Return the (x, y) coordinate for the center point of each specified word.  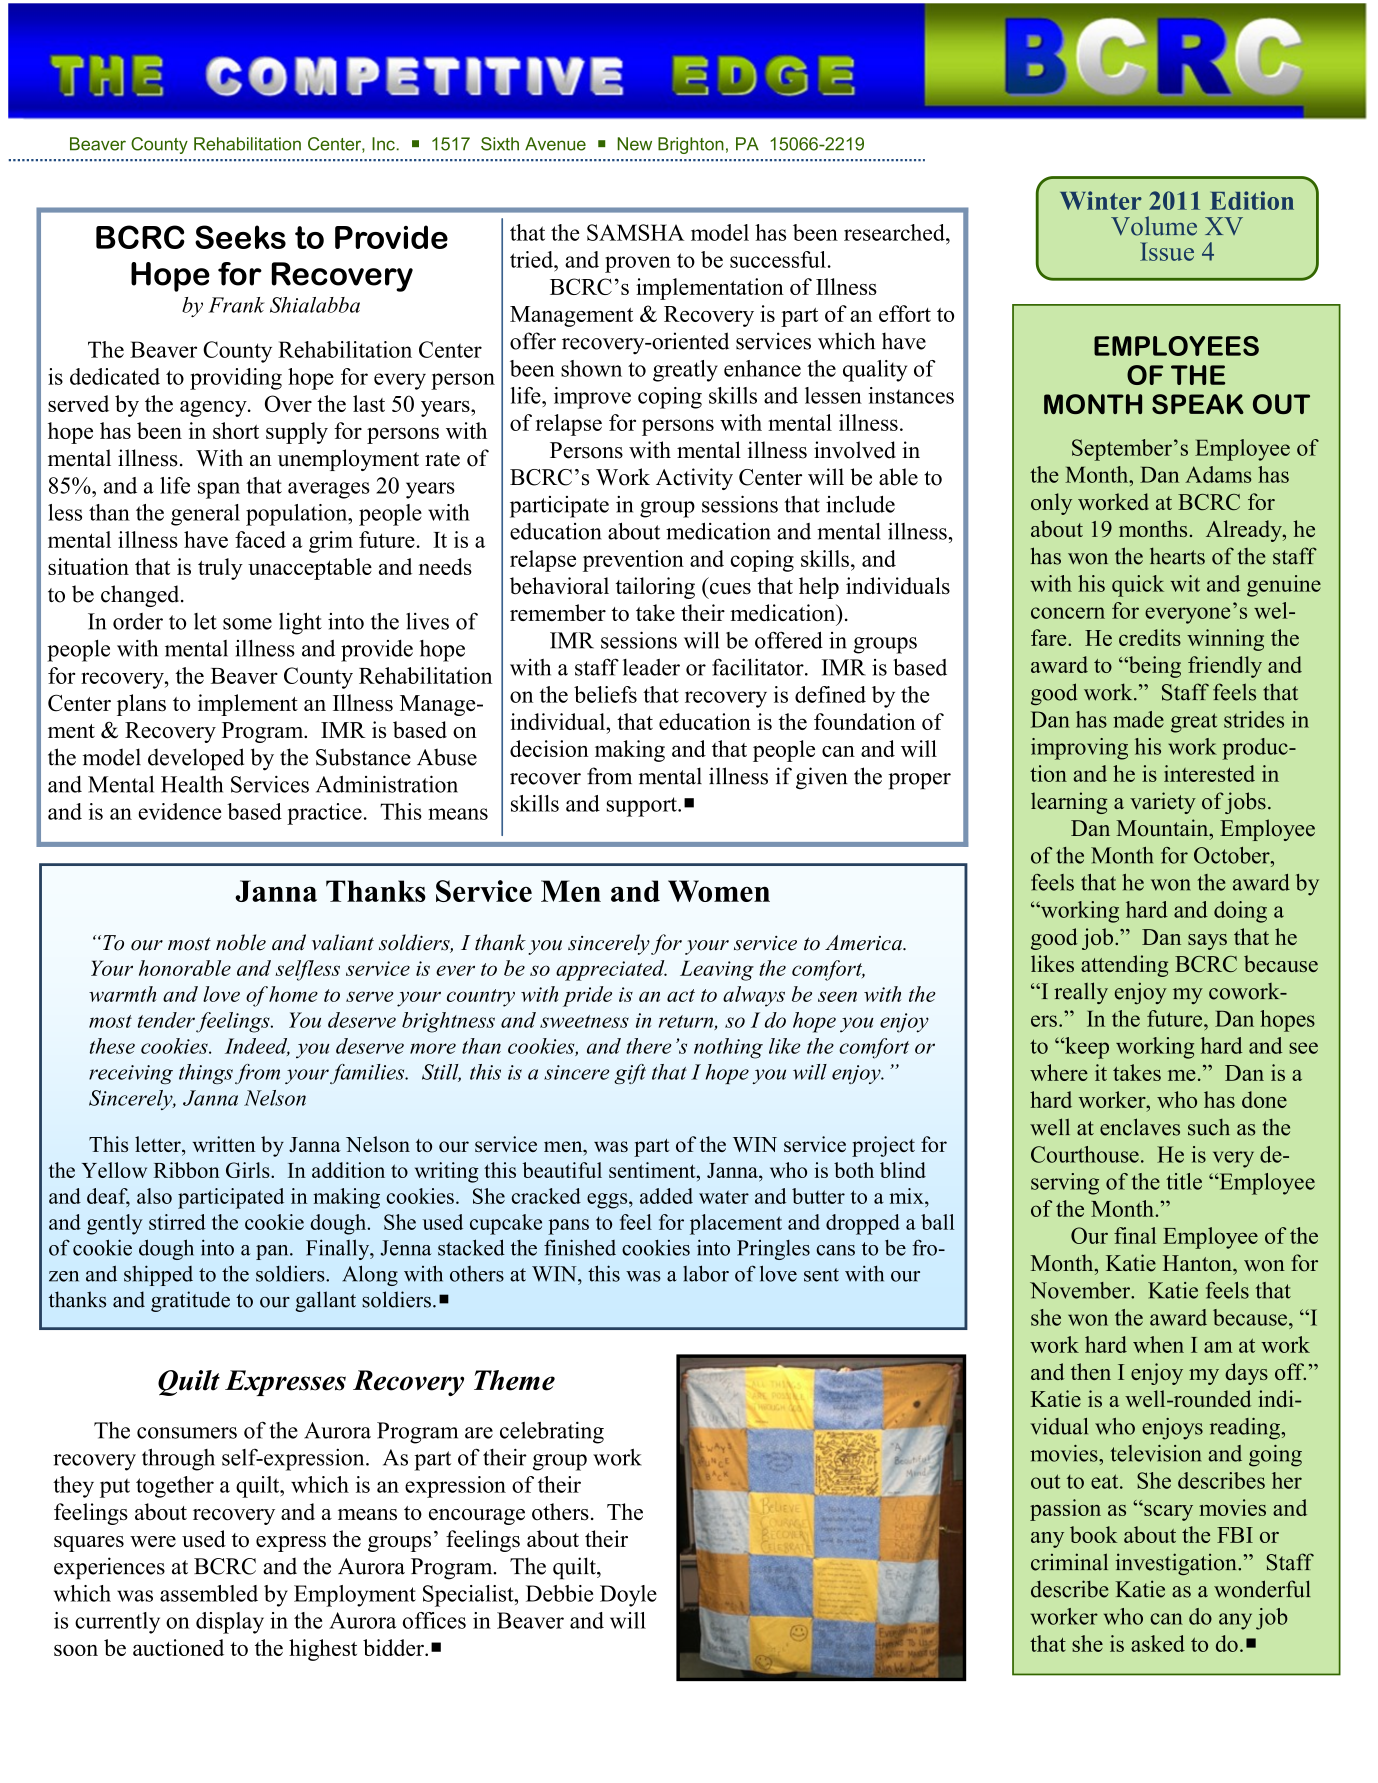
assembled (209, 1593)
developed (196, 759)
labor (706, 1273)
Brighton (691, 145)
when (1158, 1344)
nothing (728, 1048)
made (1138, 719)
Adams (1218, 474)
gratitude (190, 1301)
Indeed (257, 1047)
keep (1086, 1048)
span (219, 490)
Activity (694, 479)
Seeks (240, 237)
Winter (1101, 200)
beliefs (605, 694)
